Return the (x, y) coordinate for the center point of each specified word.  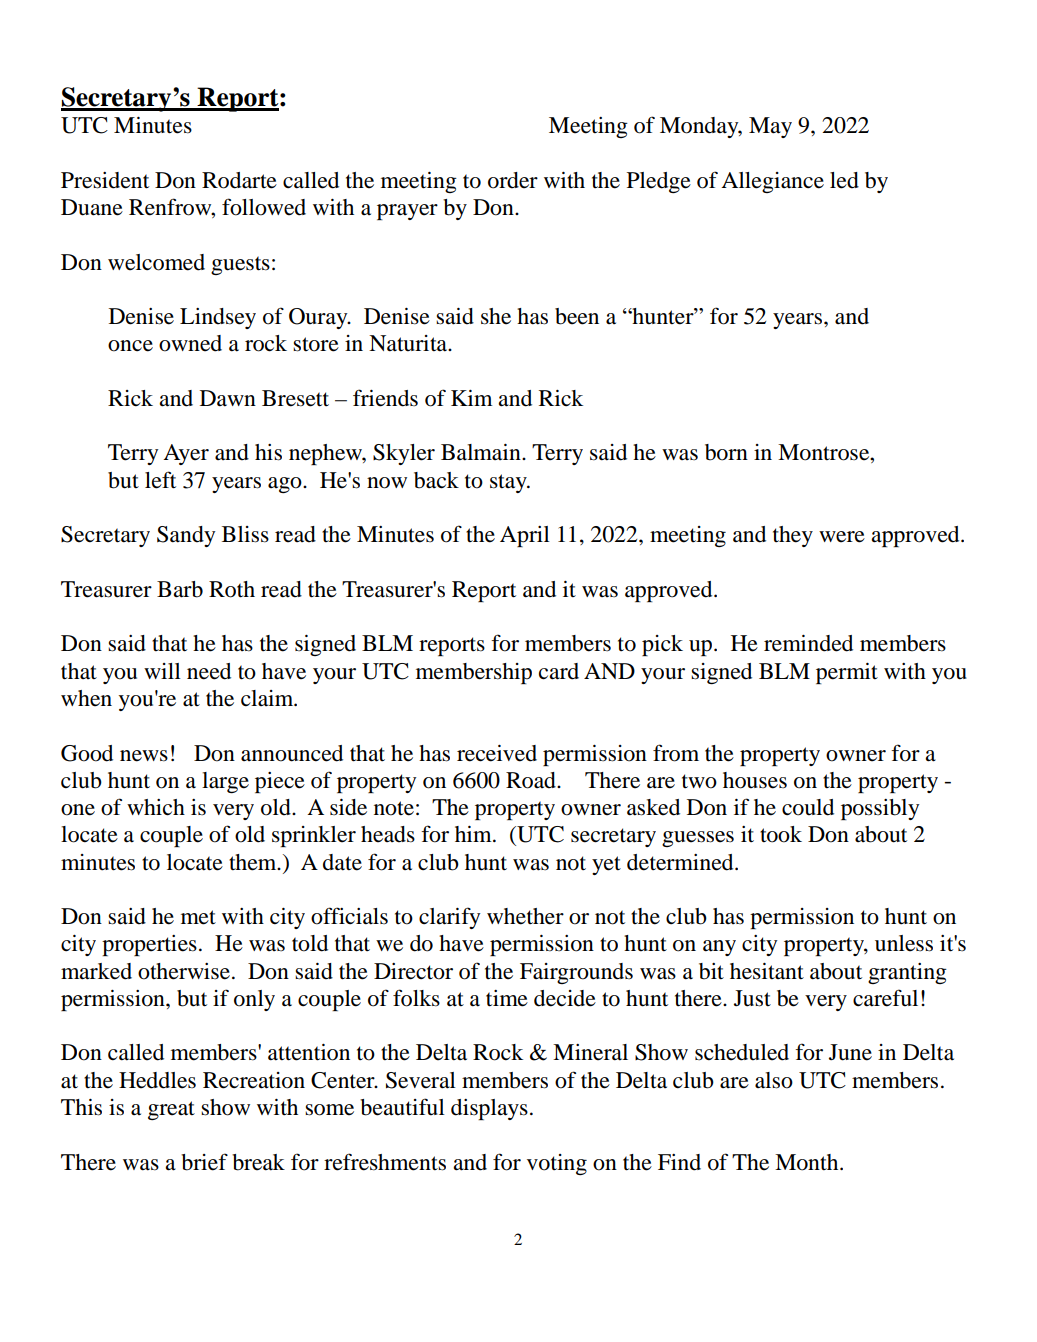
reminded (808, 643)
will (162, 671)
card (559, 671)
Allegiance (772, 182)
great (171, 1110)
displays (489, 1109)
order (513, 180)
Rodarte (239, 180)
